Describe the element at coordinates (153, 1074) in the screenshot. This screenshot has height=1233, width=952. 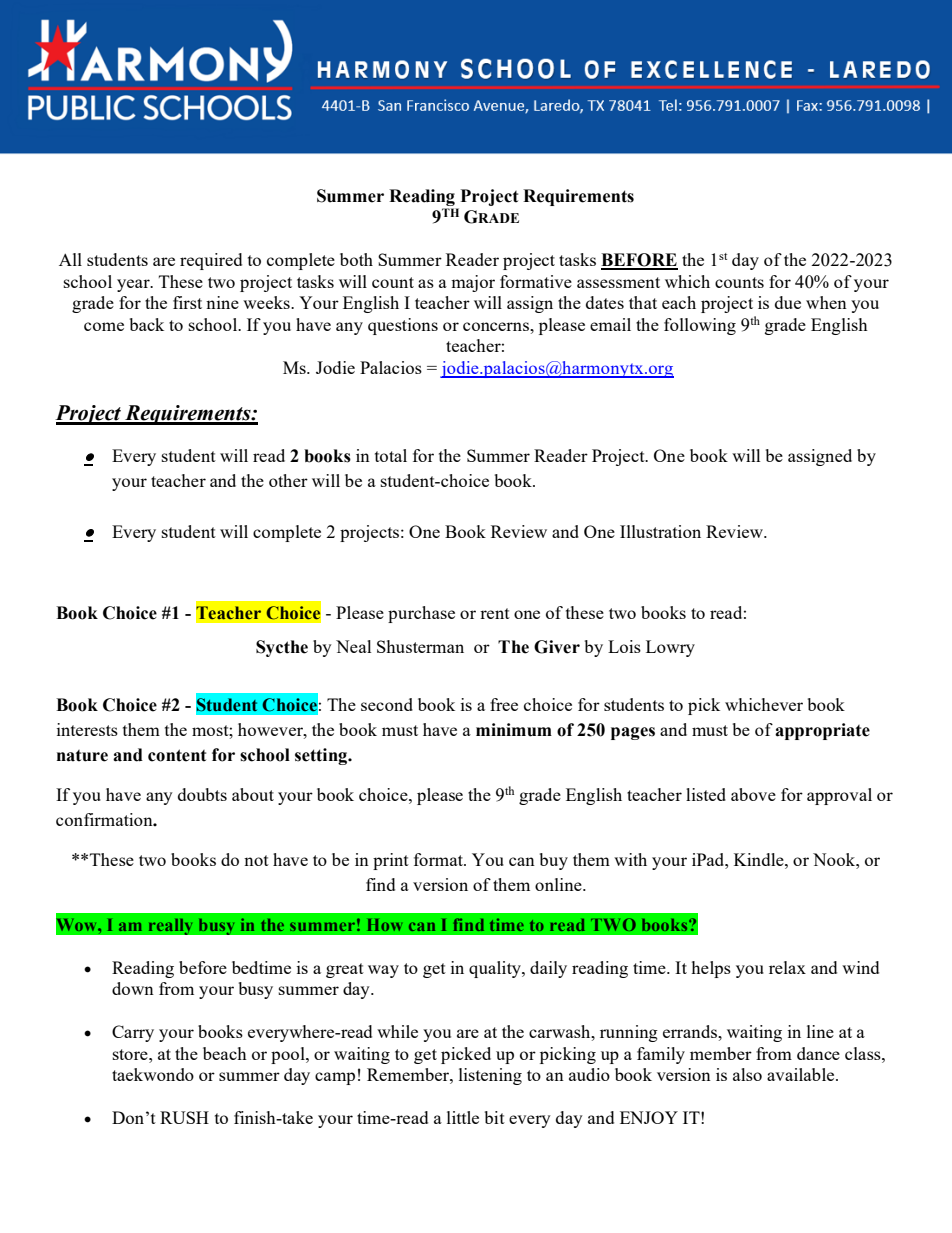
I see `taekwondo` at that location.
